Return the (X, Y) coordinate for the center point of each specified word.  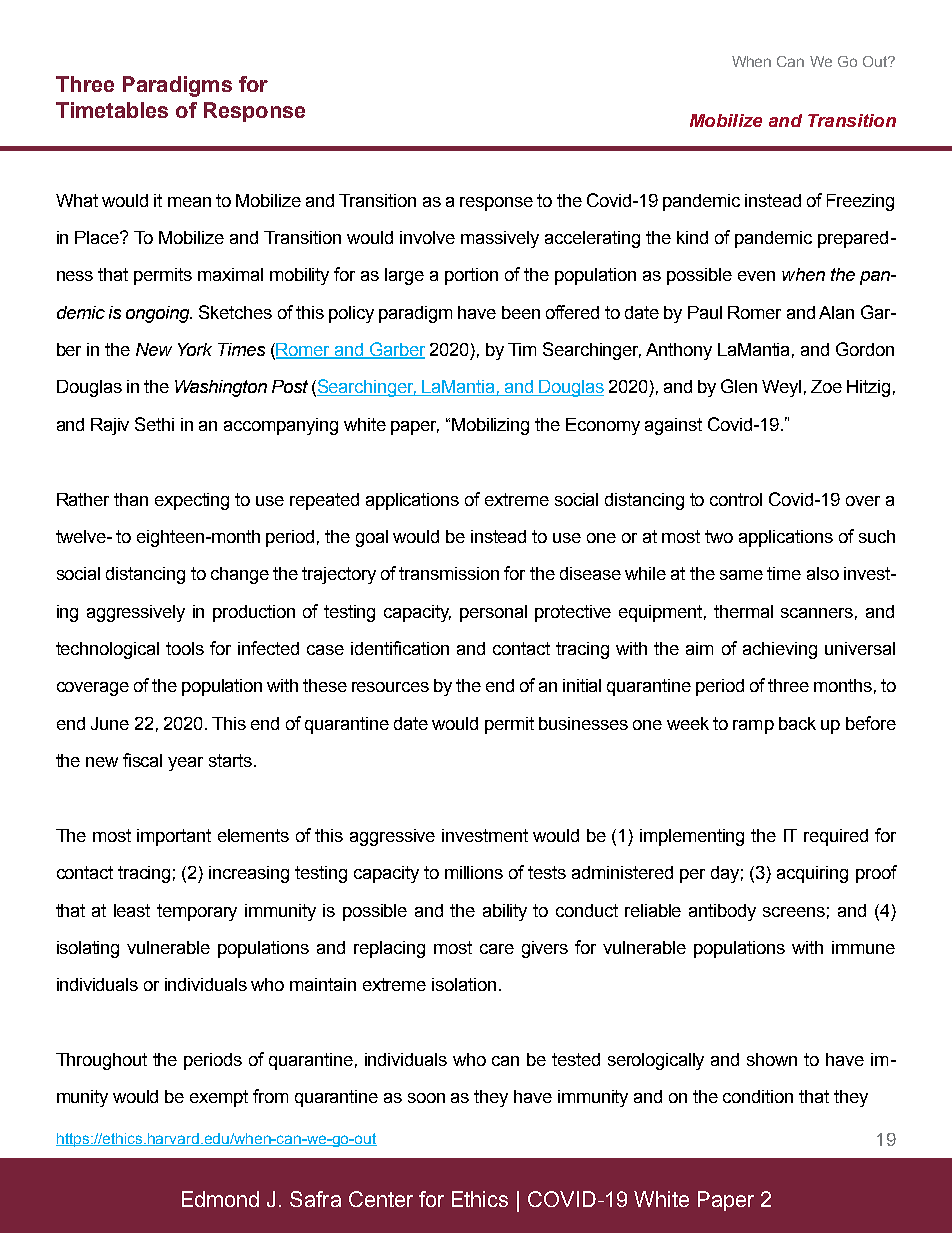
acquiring (812, 874)
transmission (449, 573)
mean (189, 202)
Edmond (220, 1199)
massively (500, 239)
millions (474, 872)
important (174, 837)
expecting (192, 501)
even (756, 276)
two (719, 536)
